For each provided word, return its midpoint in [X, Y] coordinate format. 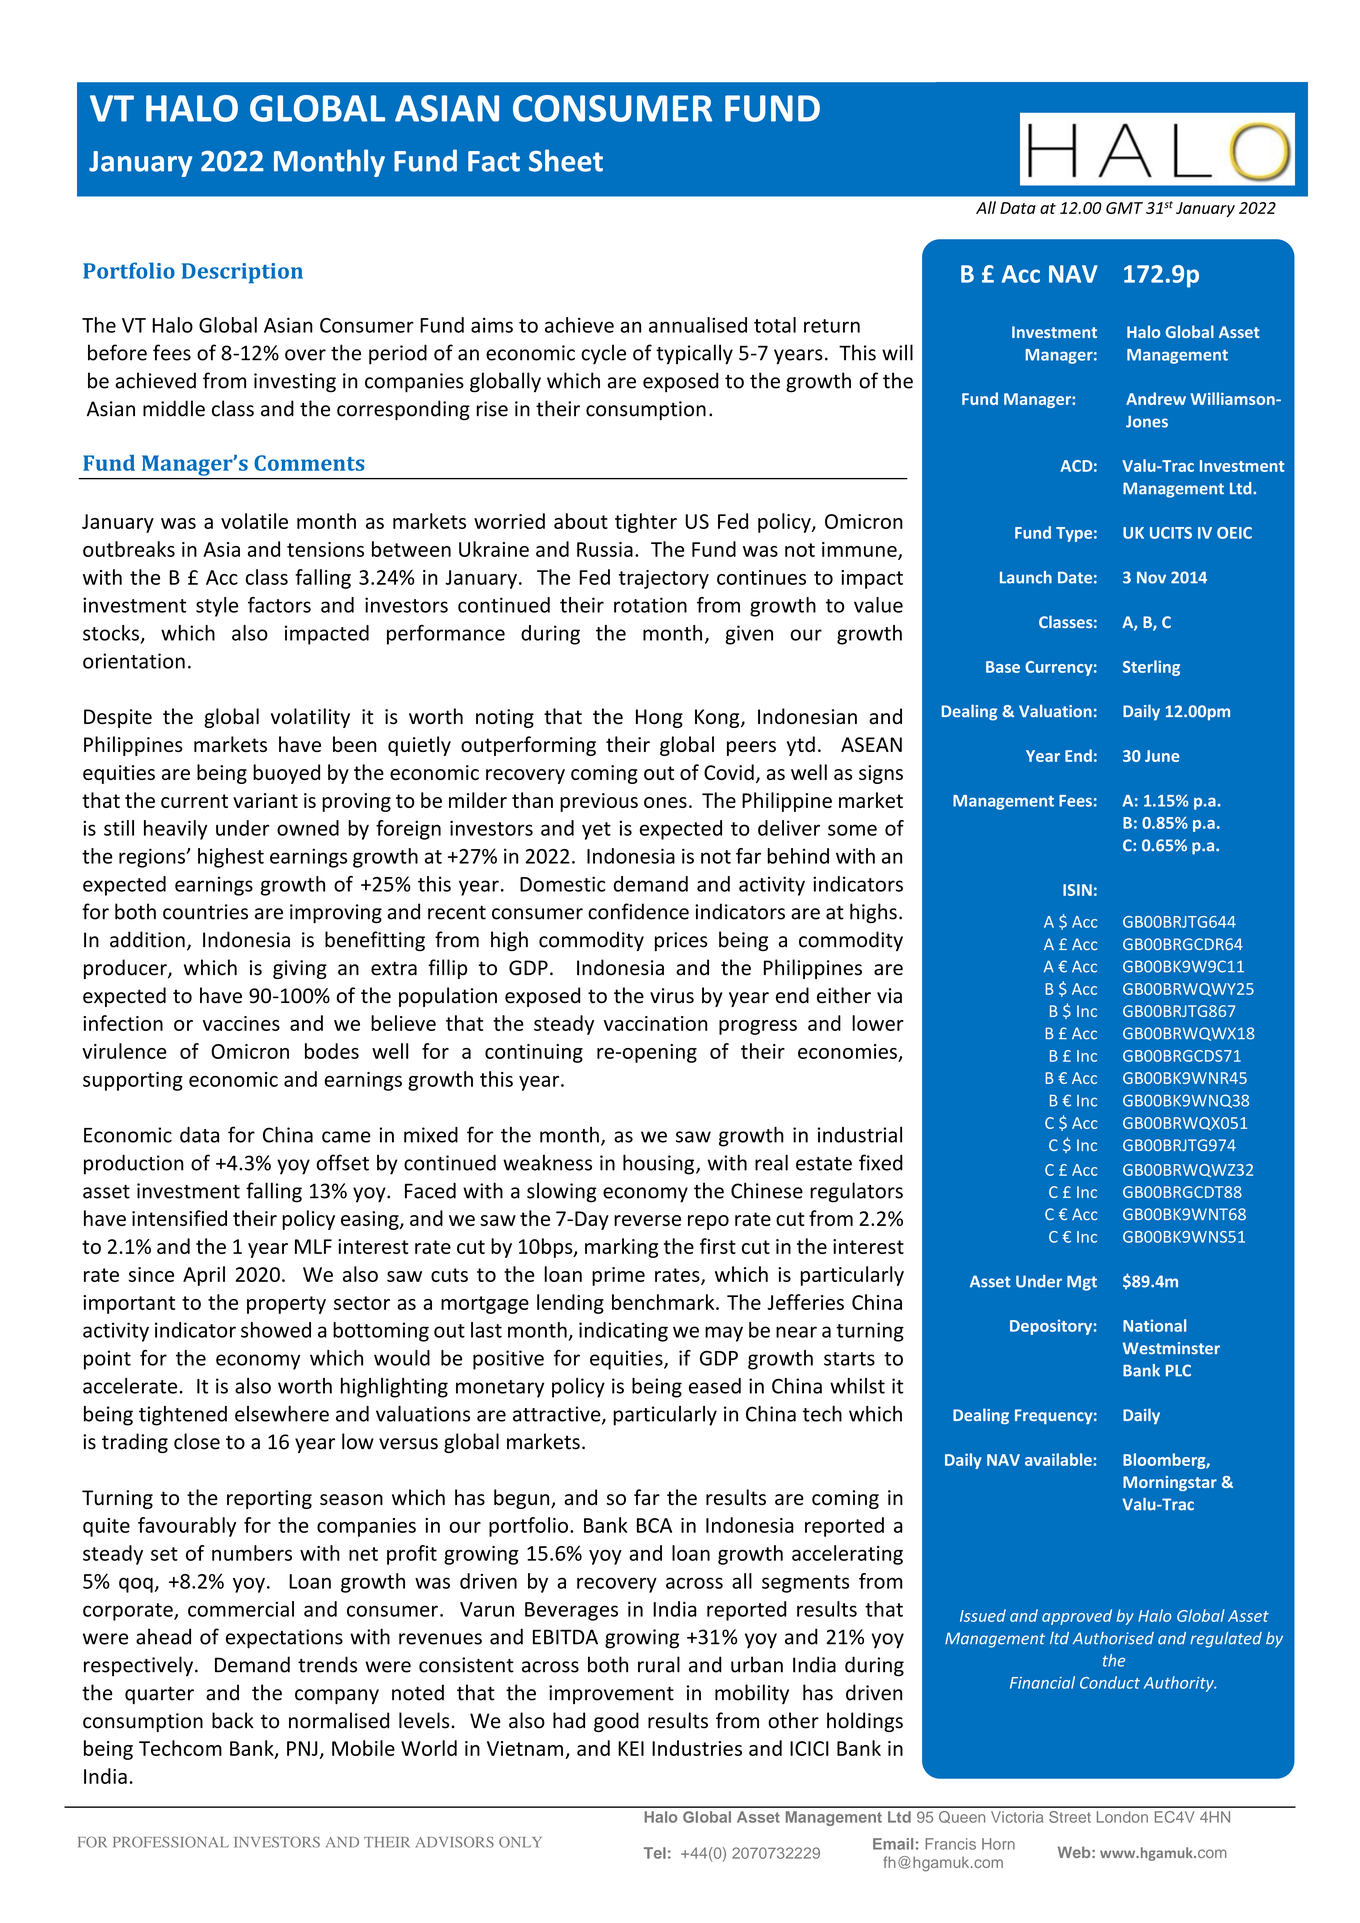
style [217, 607]
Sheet [566, 160]
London [1122, 1817]
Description [242, 273]
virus [672, 996]
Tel [655, 1853]
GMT [1124, 208]
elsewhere [282, 1414]
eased [715, 1386]
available [1059, 1459]
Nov [1151, 577]
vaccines [241, 1023]
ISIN [1077, 890]
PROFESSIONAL [171, 1842]
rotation [650, 605]
